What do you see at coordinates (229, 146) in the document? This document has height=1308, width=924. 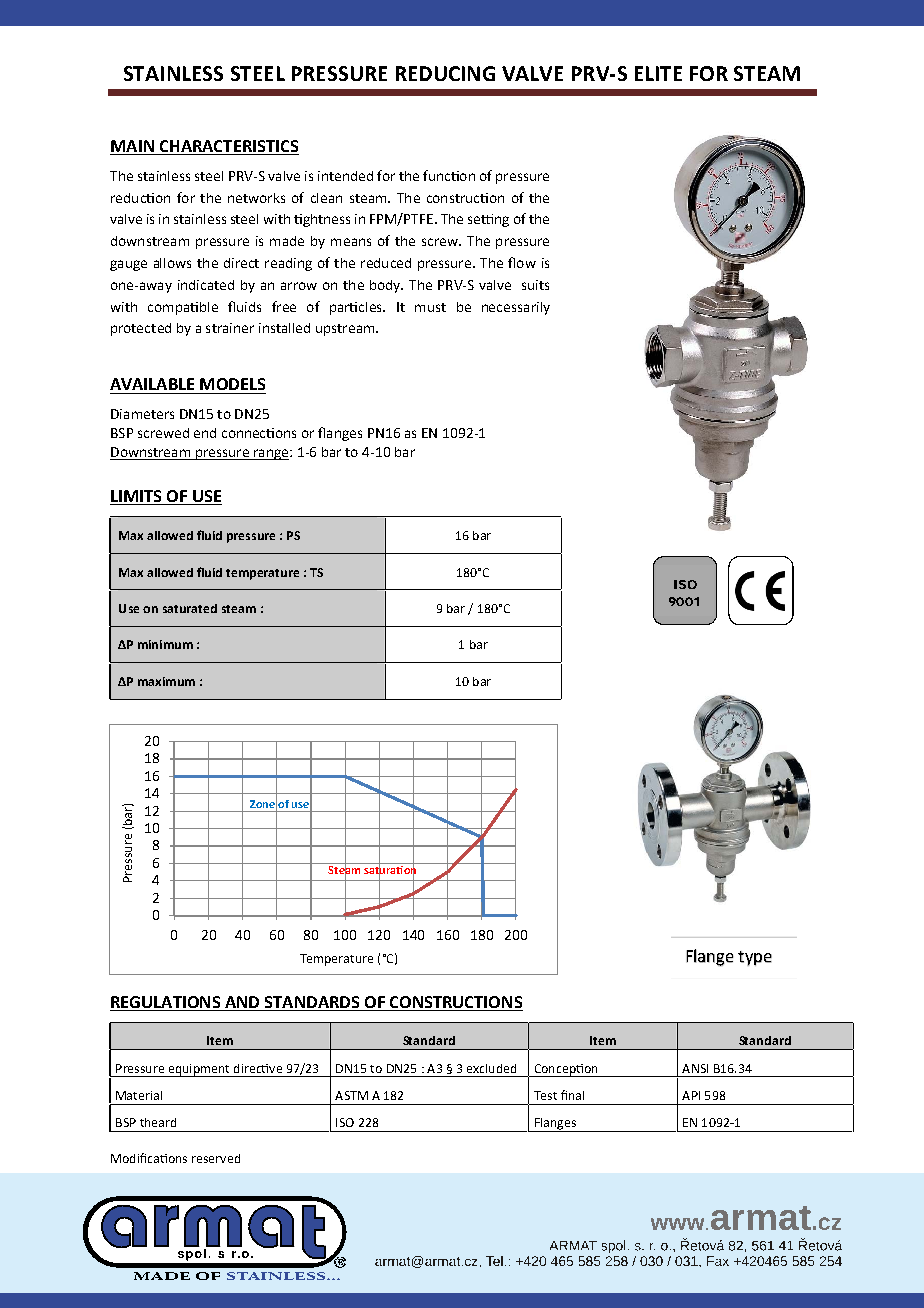 I see `CHARACTERISTICS` at bounding box center [229, 146].
